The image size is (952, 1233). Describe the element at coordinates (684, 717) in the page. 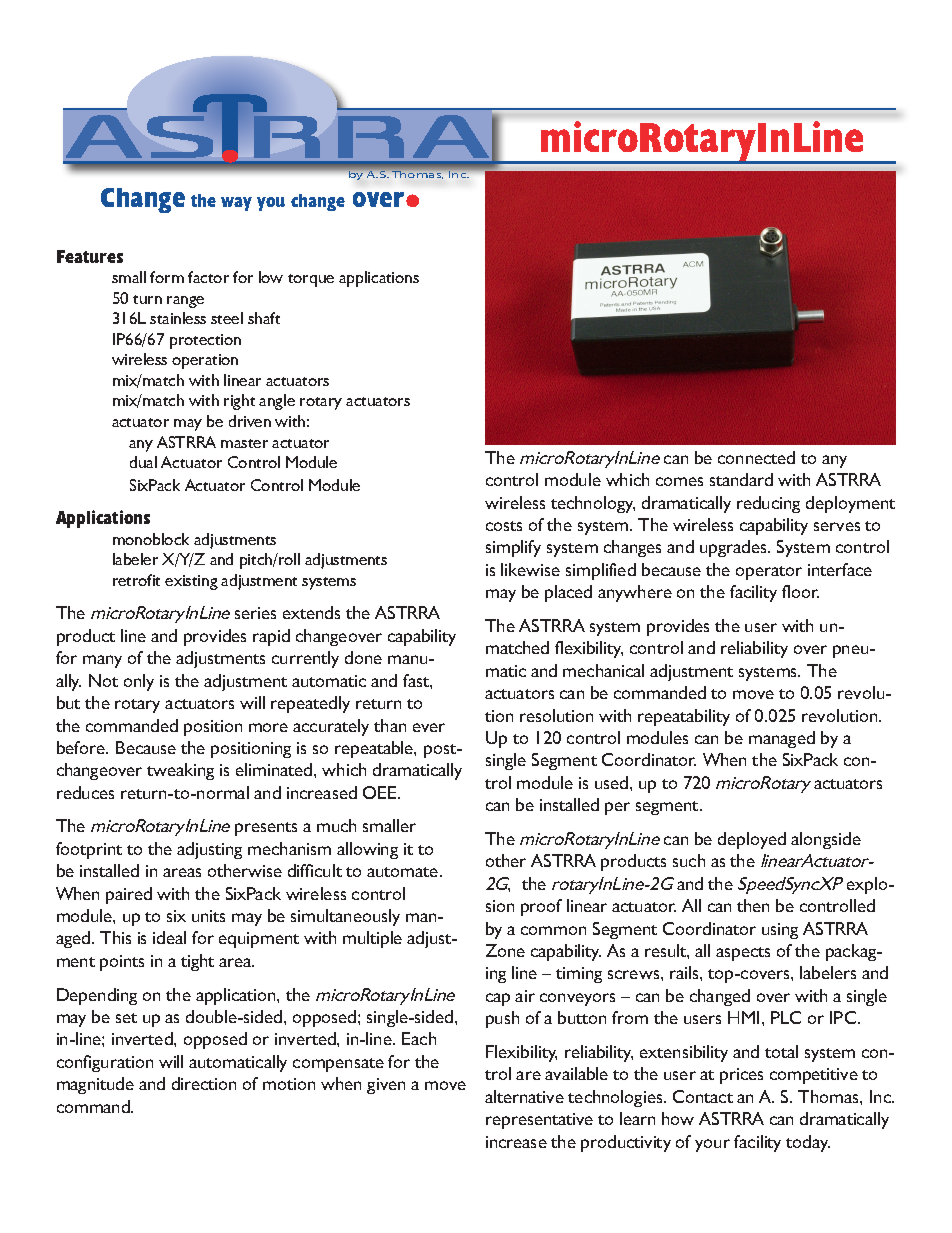

I see `repeatability` at that location.
